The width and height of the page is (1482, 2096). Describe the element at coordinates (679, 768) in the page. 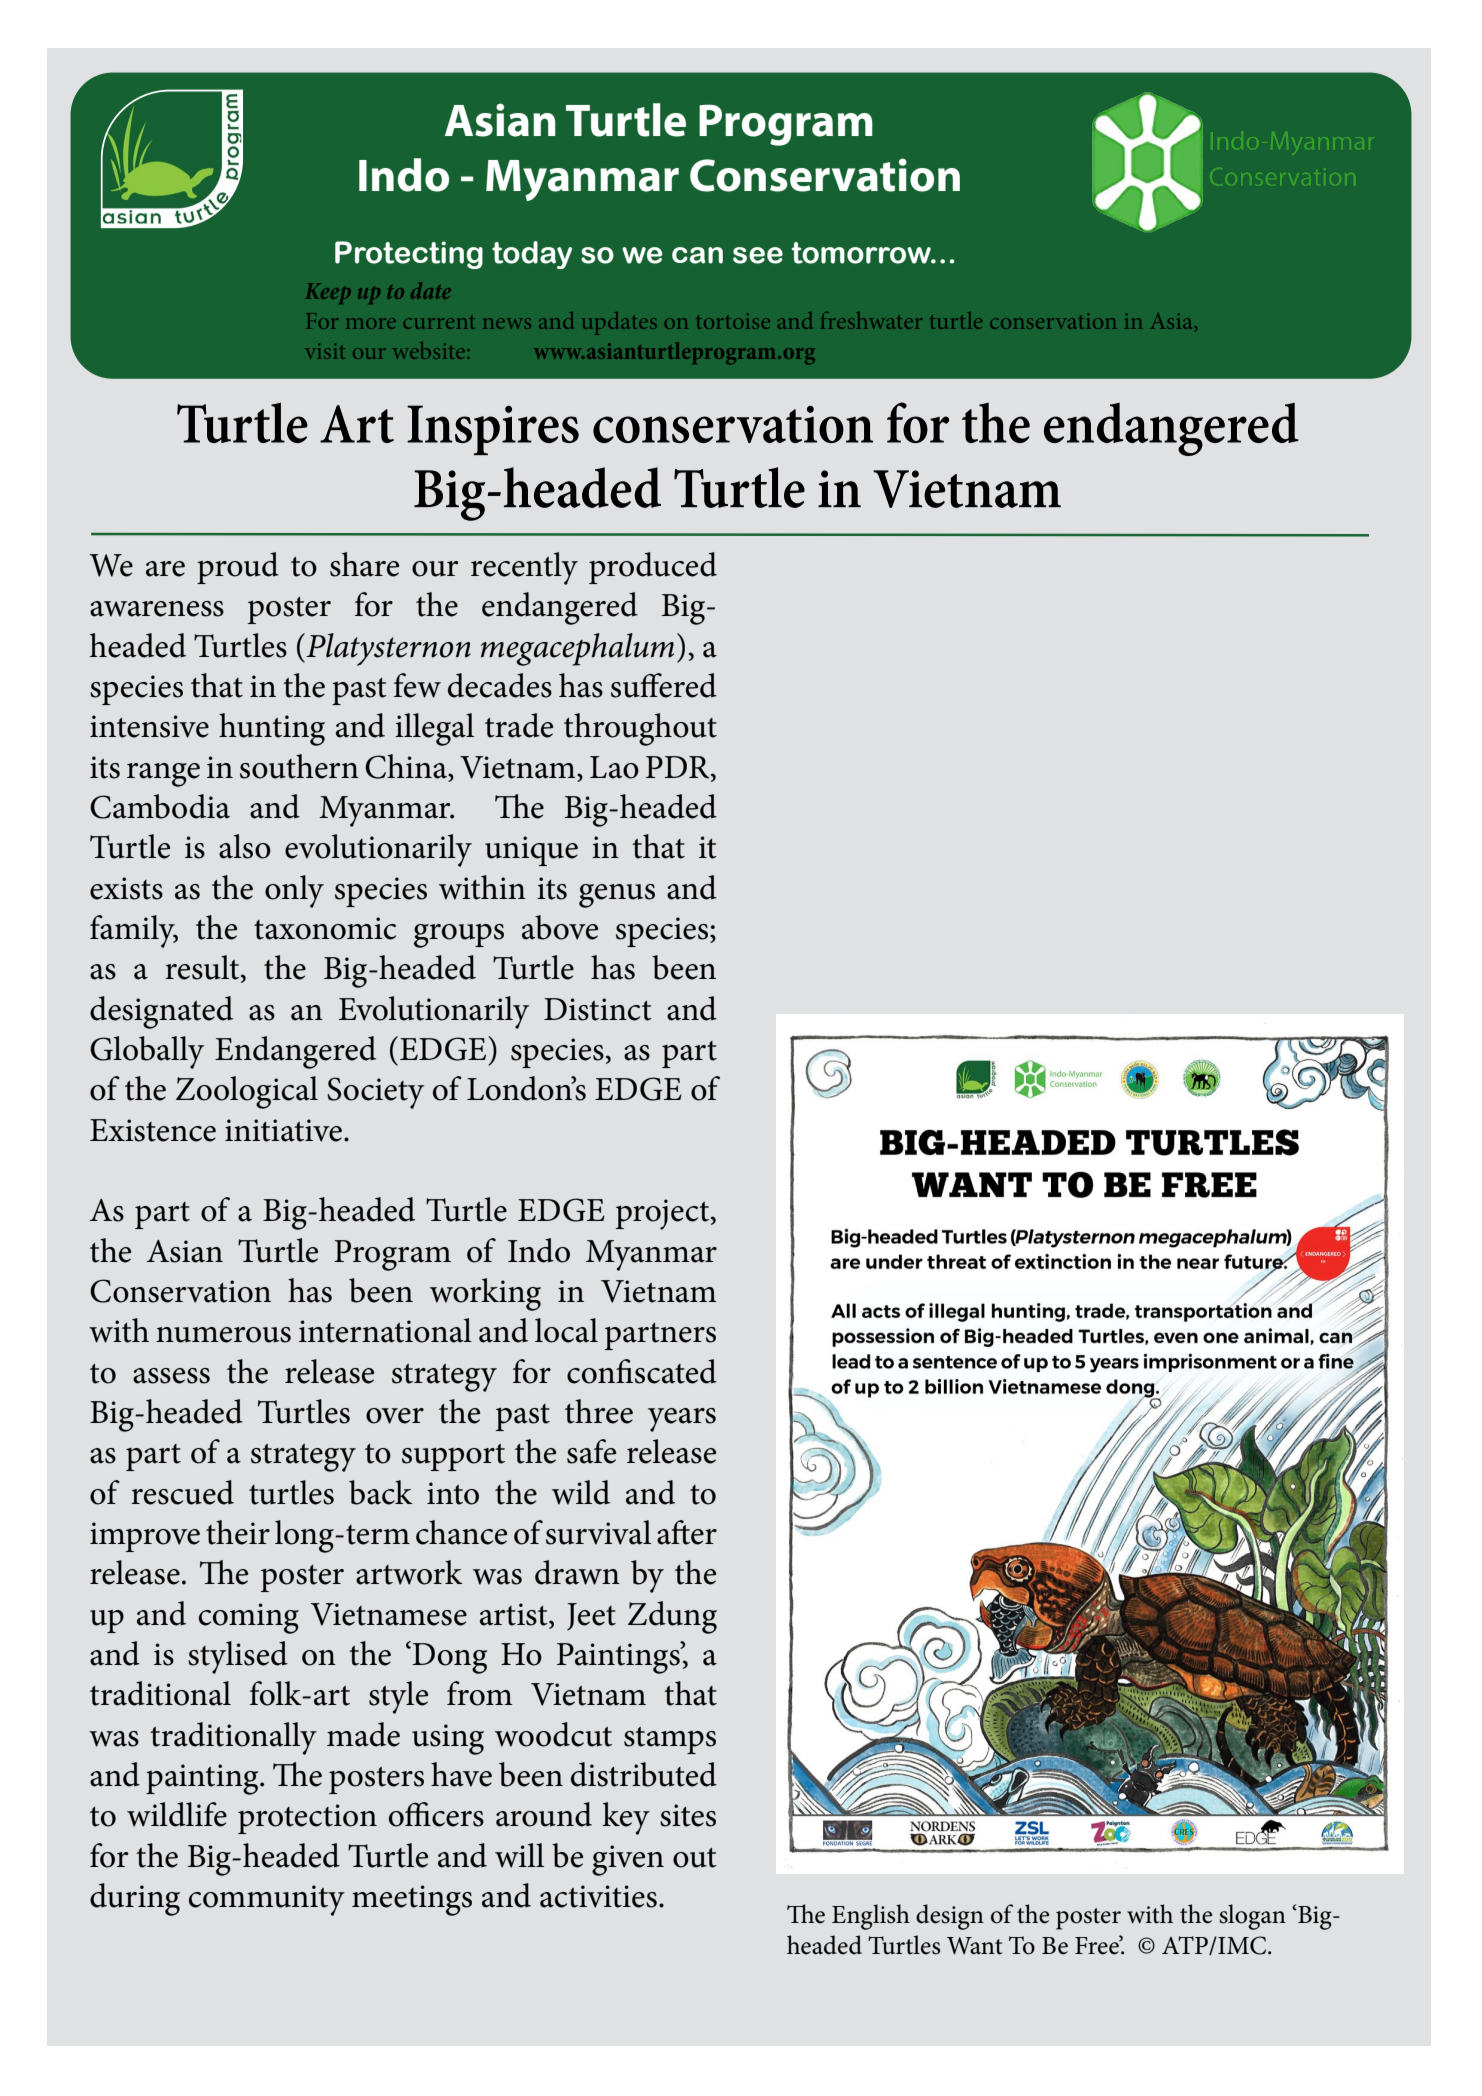

I see `PDR` at that location.
